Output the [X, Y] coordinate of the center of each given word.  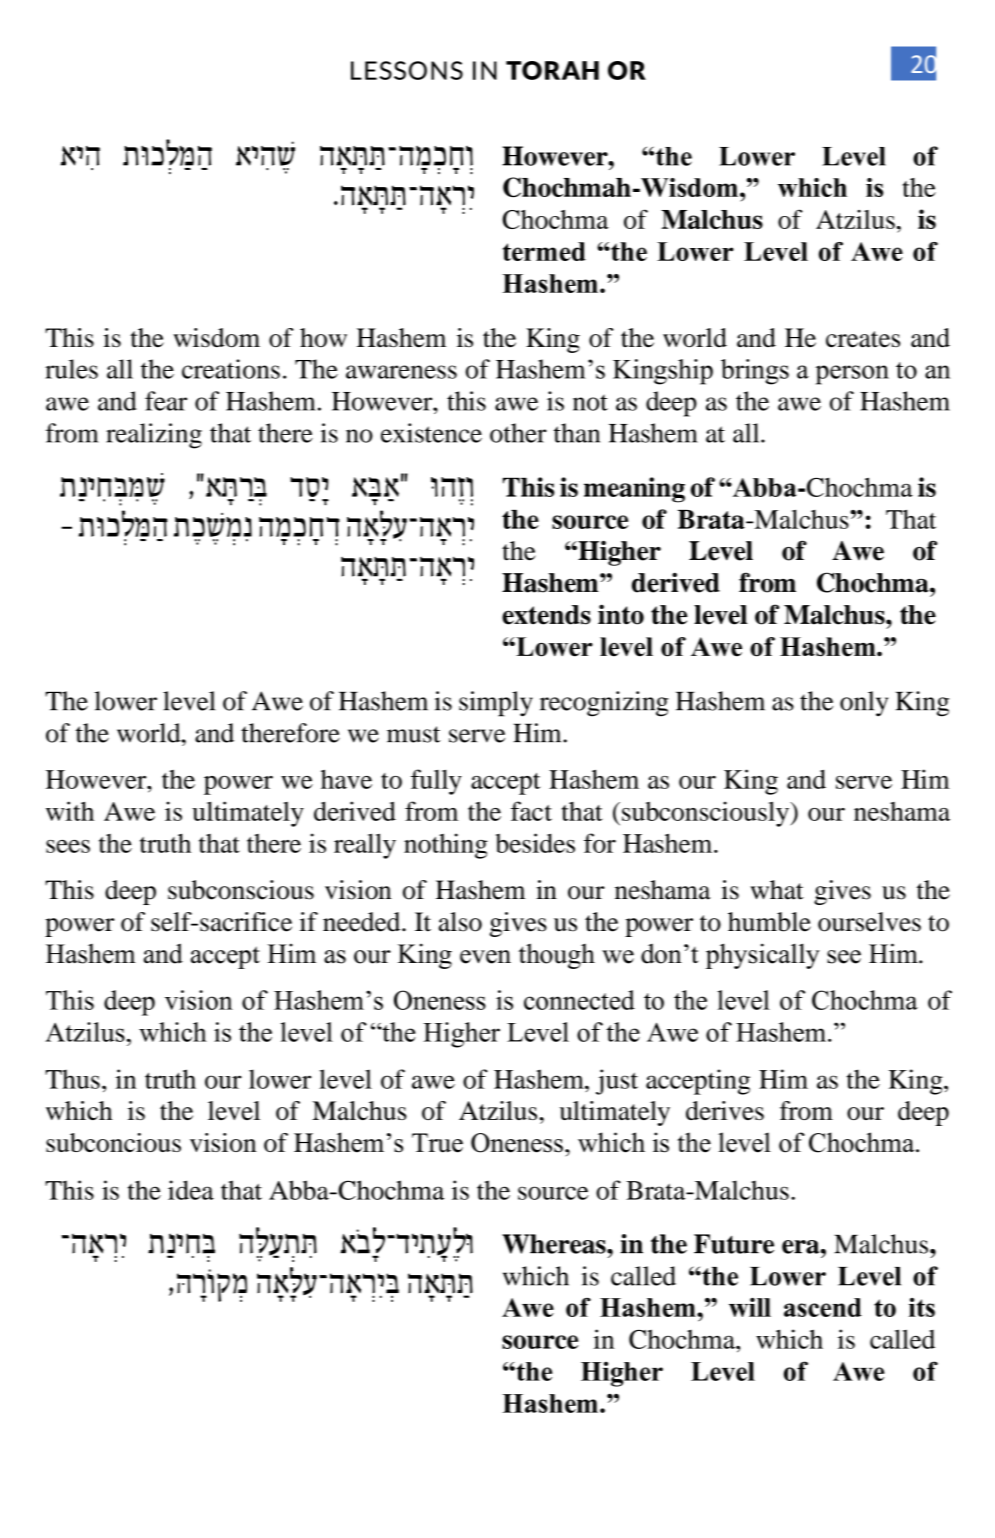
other [518, 433]
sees [68, 846]
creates [863, 339]
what [777, 890]
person [852, 375]
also [460, 922]
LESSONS [407, 70]
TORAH [552, 70]
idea [191, 1190]
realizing [154, 436]
